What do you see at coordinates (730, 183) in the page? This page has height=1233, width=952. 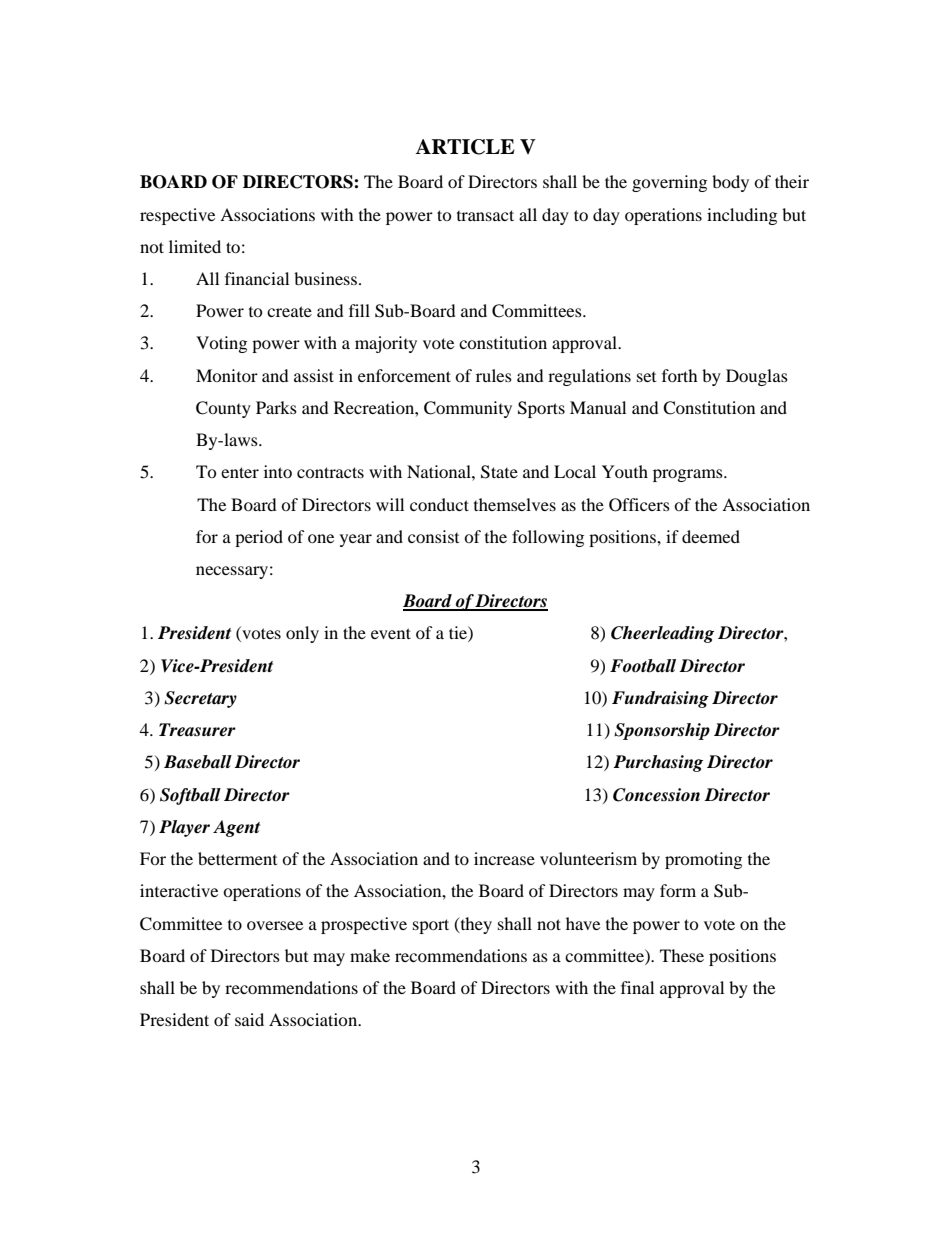 I see `body` at bounding box center [730, 183].
